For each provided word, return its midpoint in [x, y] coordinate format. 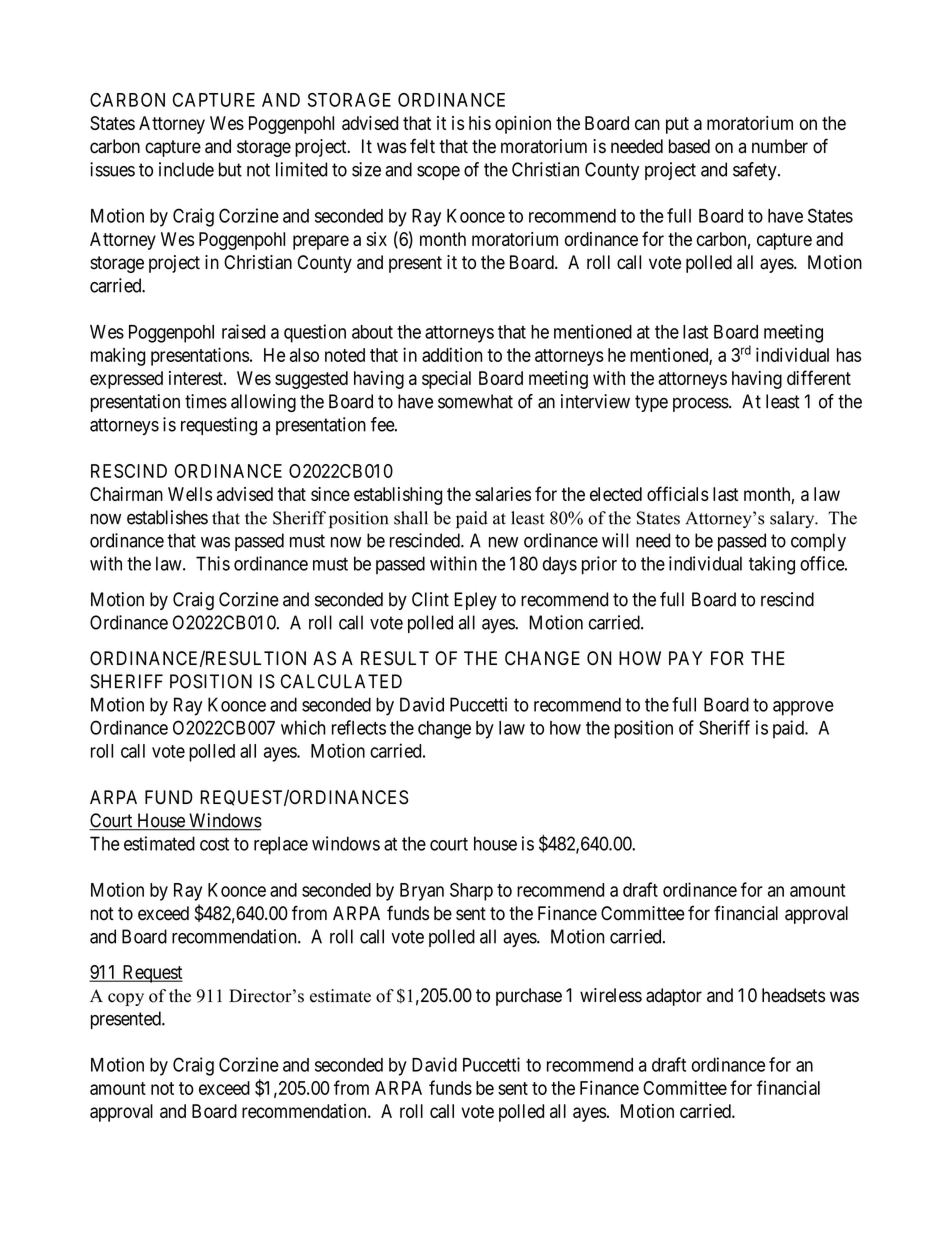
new [503, 542]
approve [803, 708]
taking [772, 565]
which [303, 727]
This [213, 563]
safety [756, 171]
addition [452, 354]
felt [422, 146]
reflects [359, 727]
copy [126, 999]
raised [243, 331]
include [186, 169]
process [701, 404]
